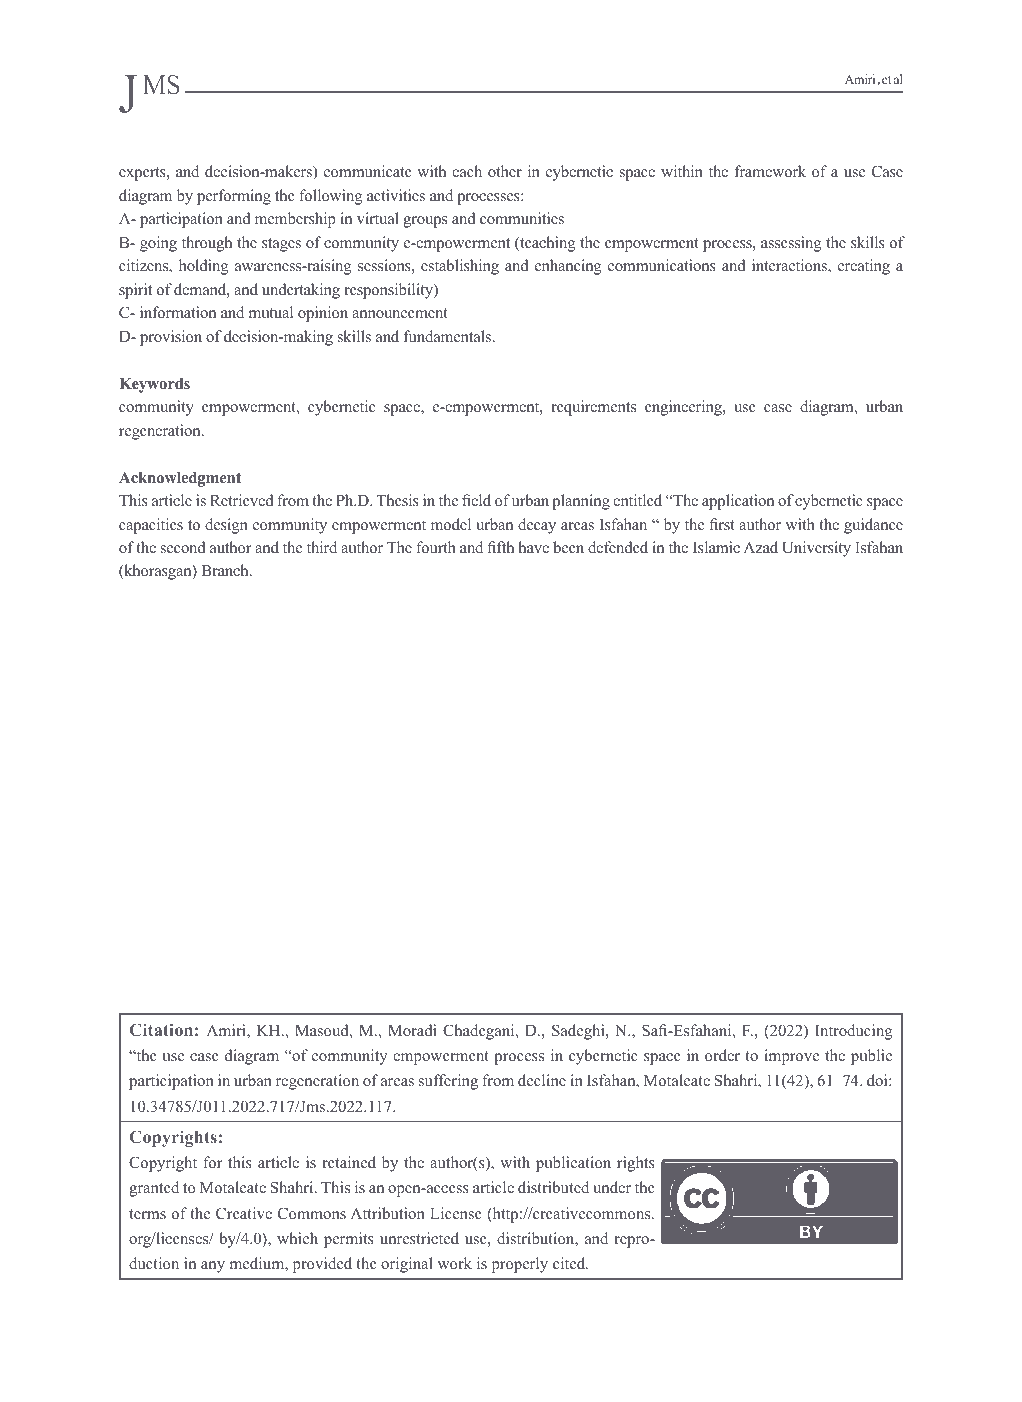  What do you see at coordinates (500, 547) in the document?
I see `fifth` at bounding box center [500, 547].
